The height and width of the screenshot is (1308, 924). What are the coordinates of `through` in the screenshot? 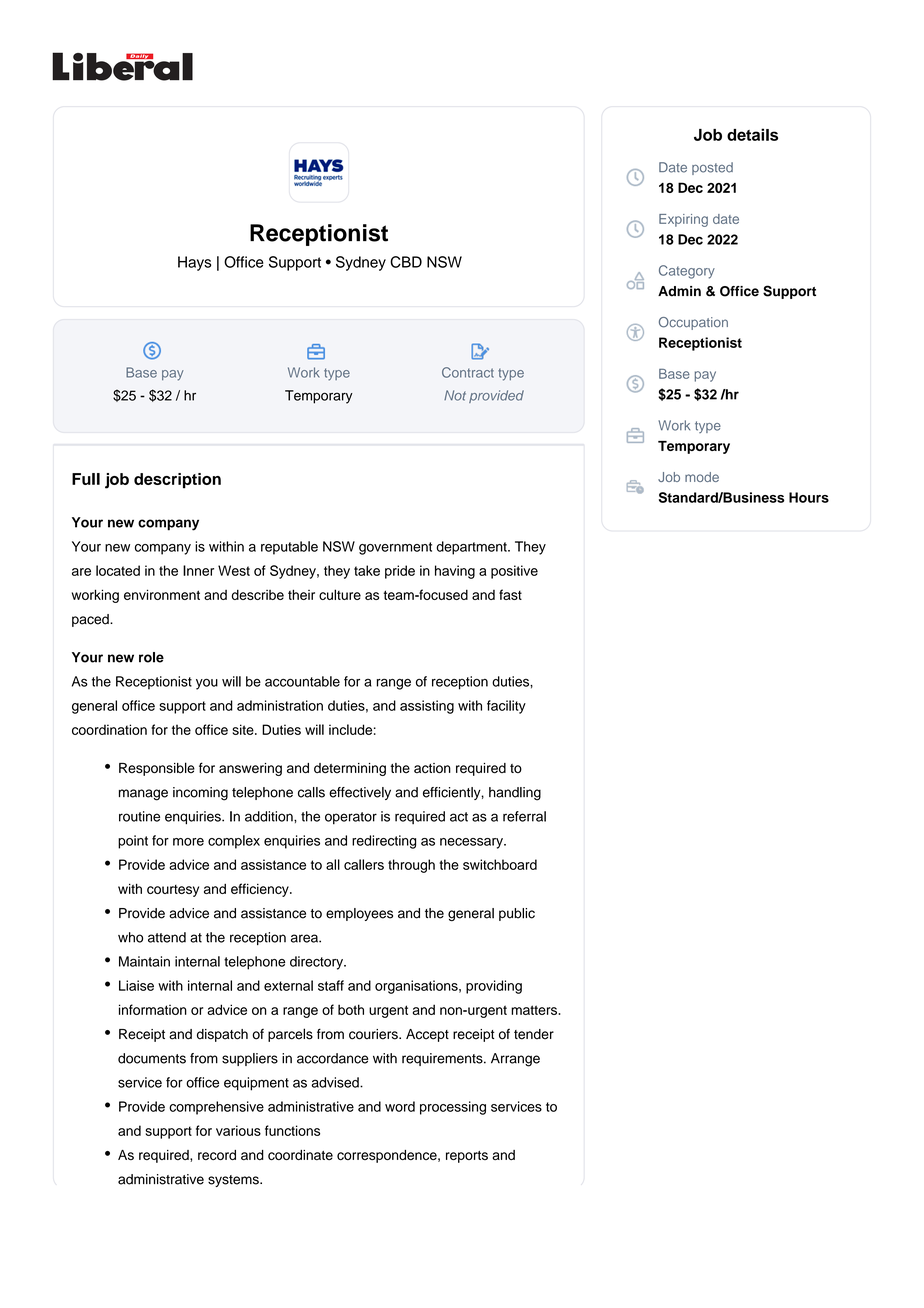 It's located at (411, 866).
